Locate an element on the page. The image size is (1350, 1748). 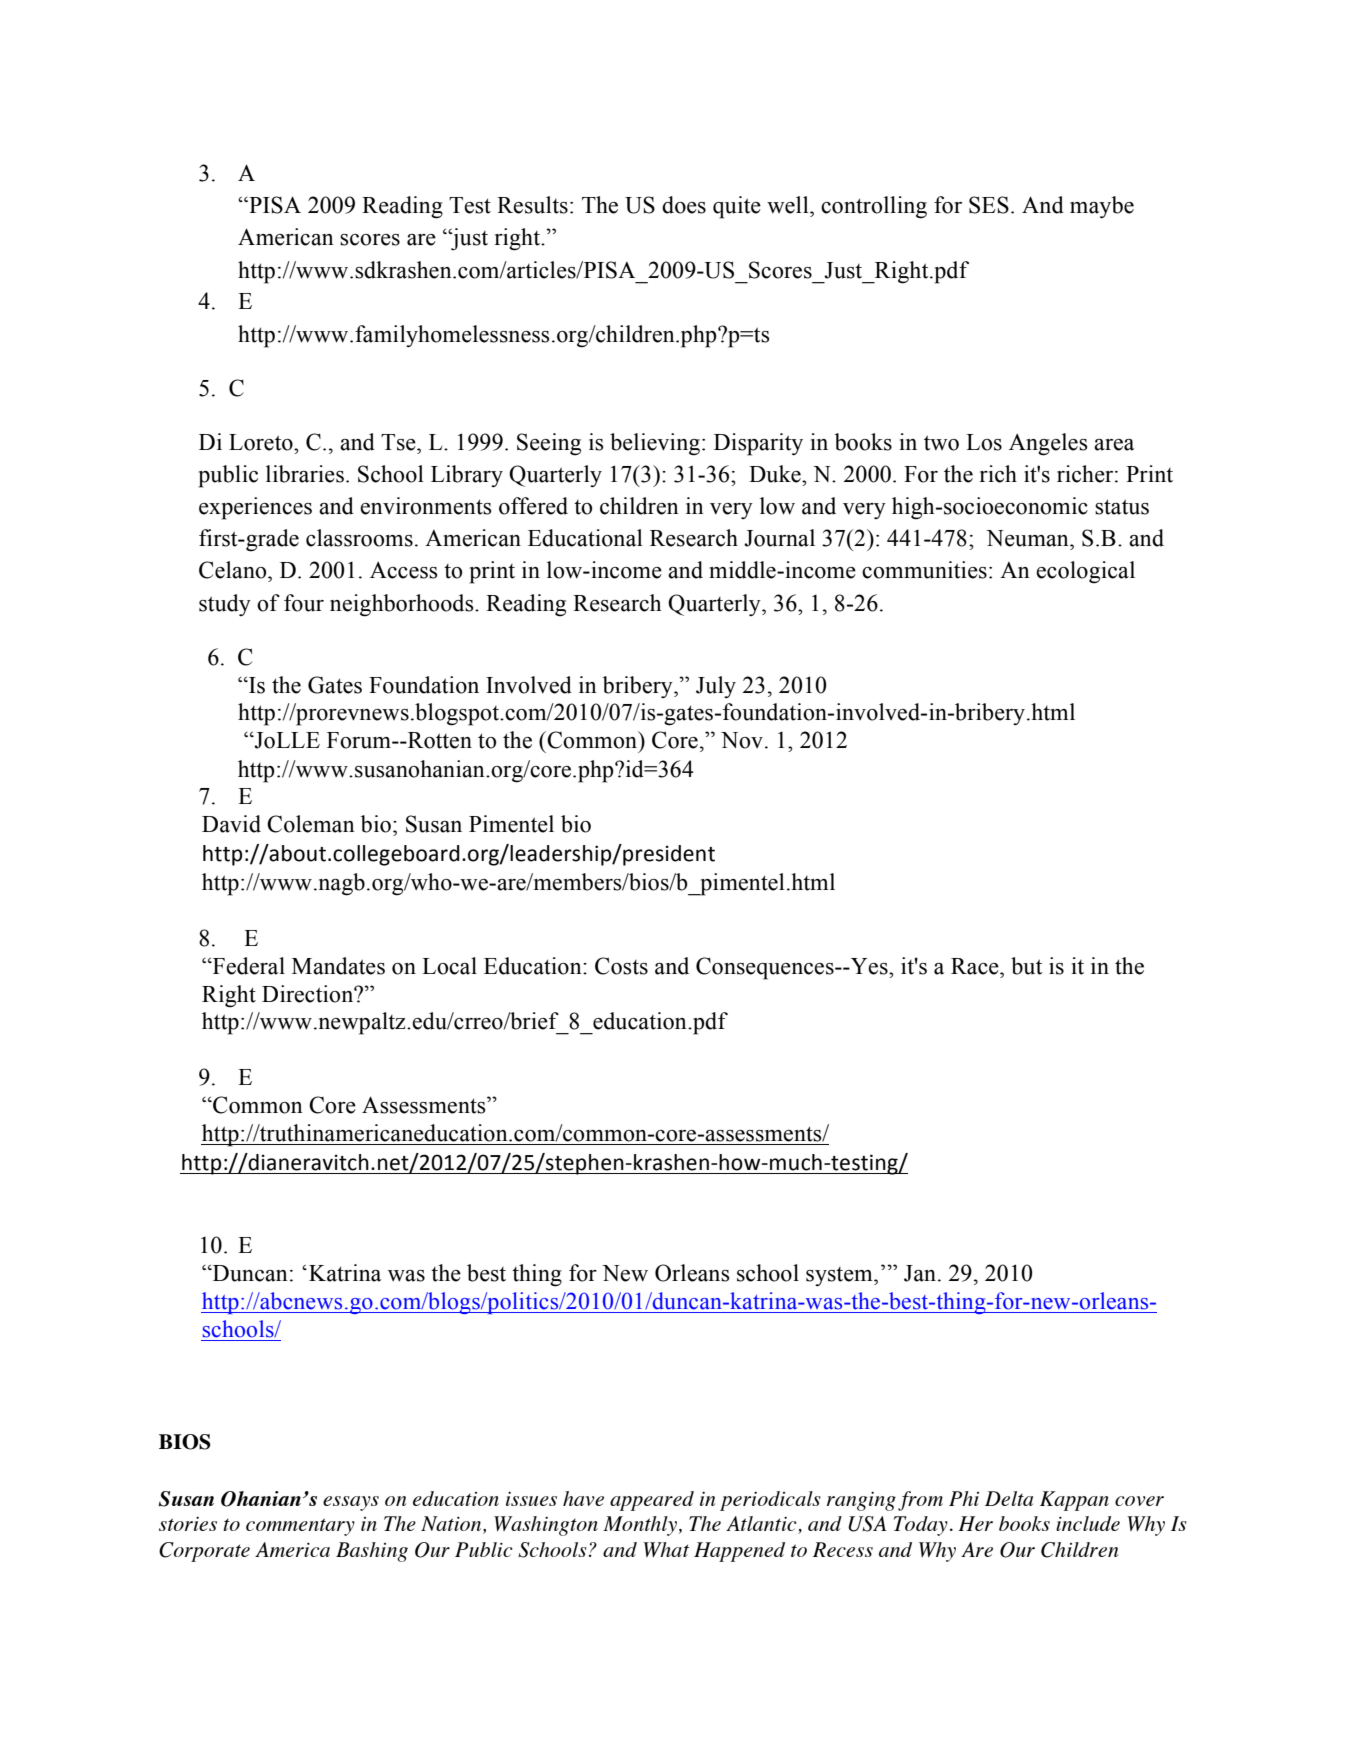
Coleman is located at coordinates (311, 824).
